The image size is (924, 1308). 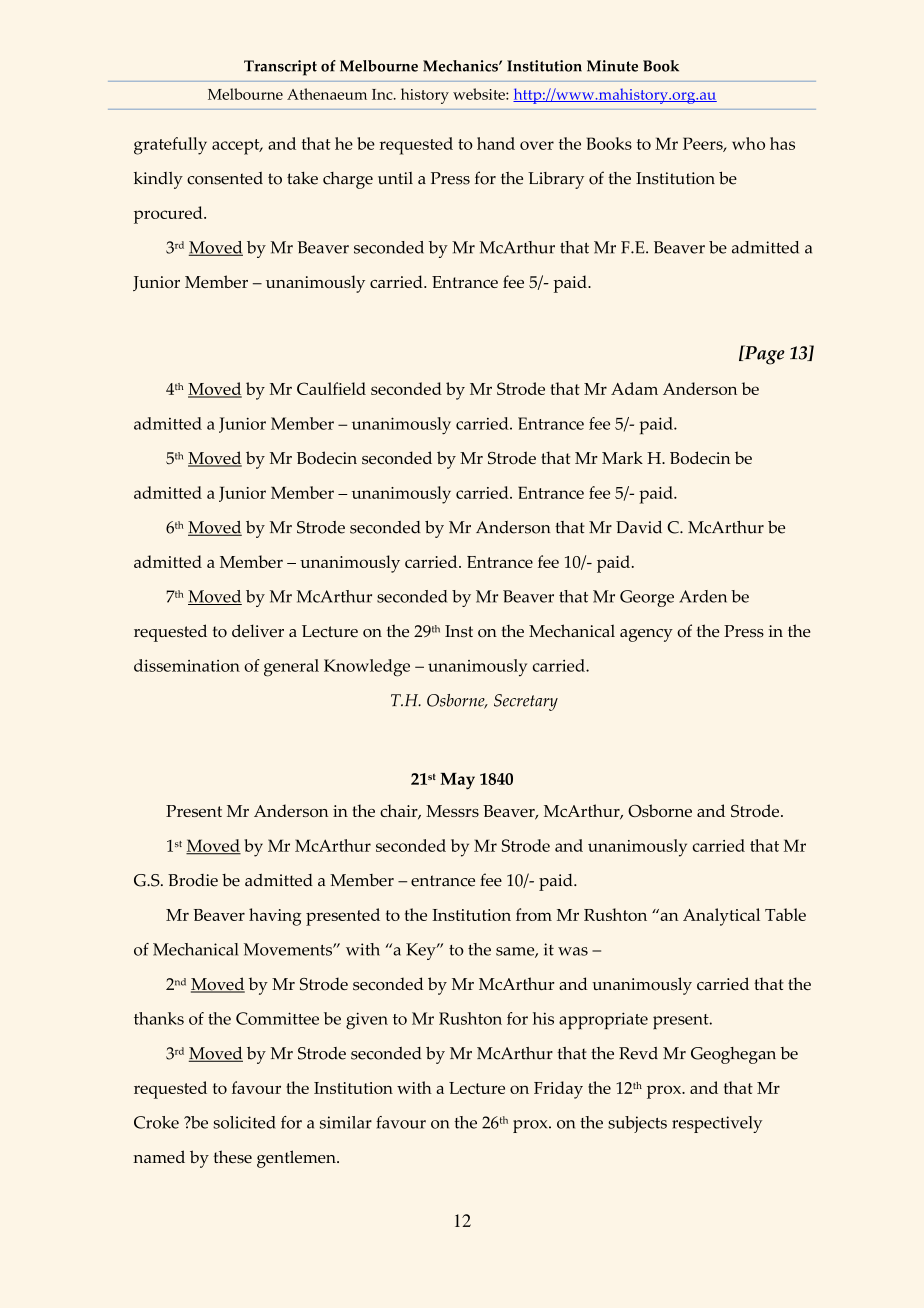 What do you see at coordinates (280, 68) in the screenshot?
I see `Transcript` at bounding box center [280, 68].
